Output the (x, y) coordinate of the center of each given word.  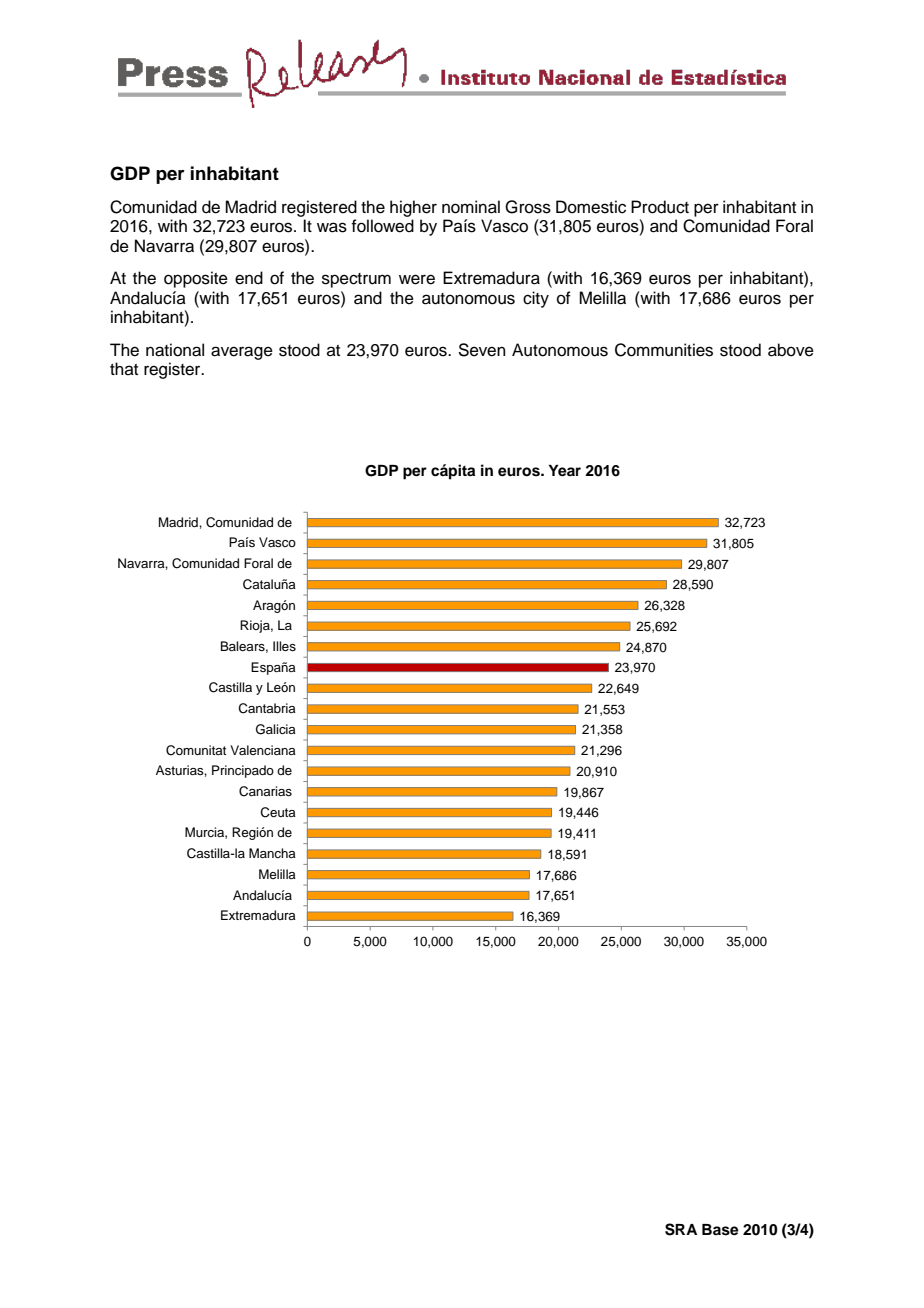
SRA (681, 1229)
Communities (664, 350)
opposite (196, 279)
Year (564, 471)
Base (720, 1230)
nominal (471, 207)
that (124, 368)
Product (660, 207)
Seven (482, 350)
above (791, 350)
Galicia (276, 729)
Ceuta (278, 812)
